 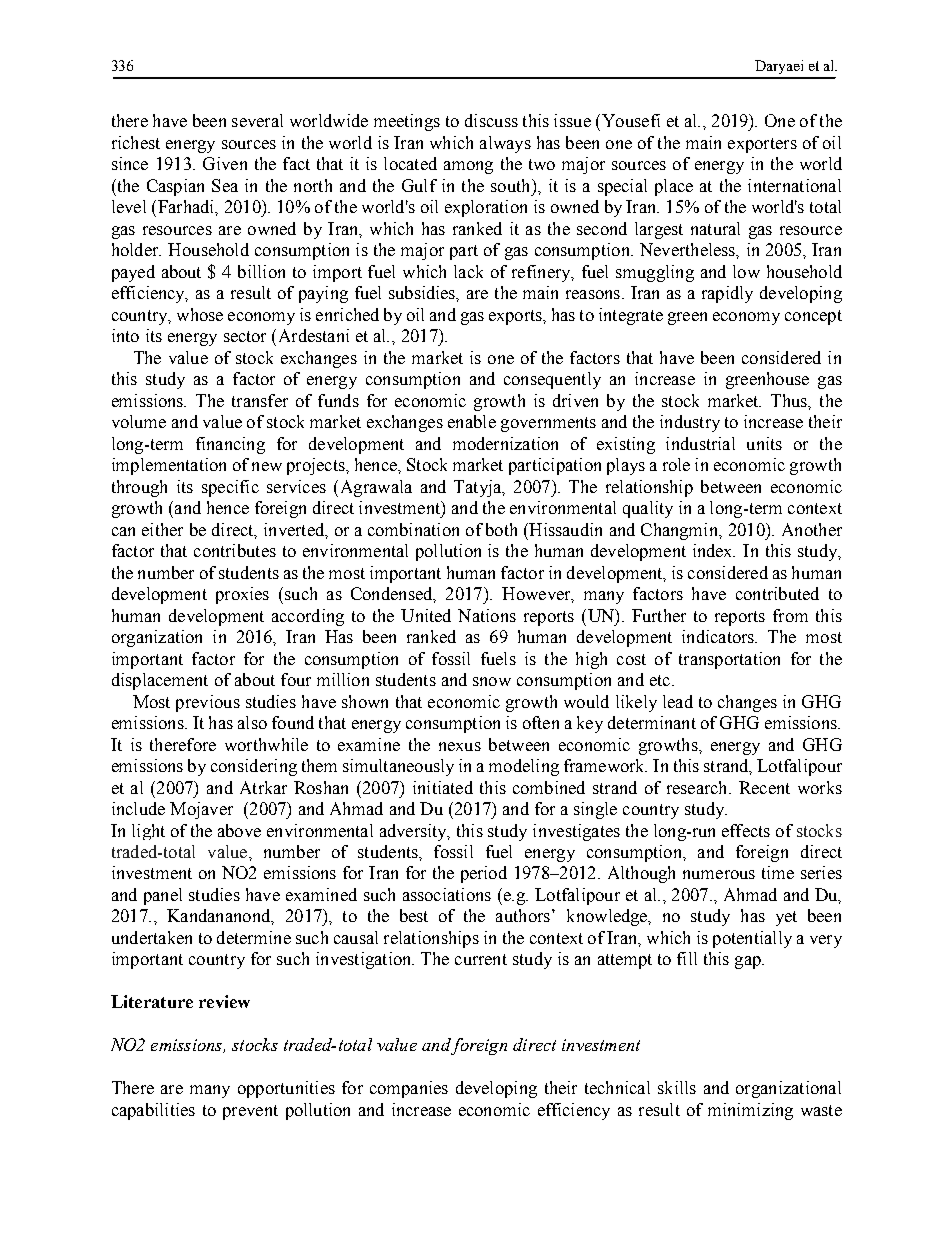 I want to click on financing, so click(x=230, y=445).
